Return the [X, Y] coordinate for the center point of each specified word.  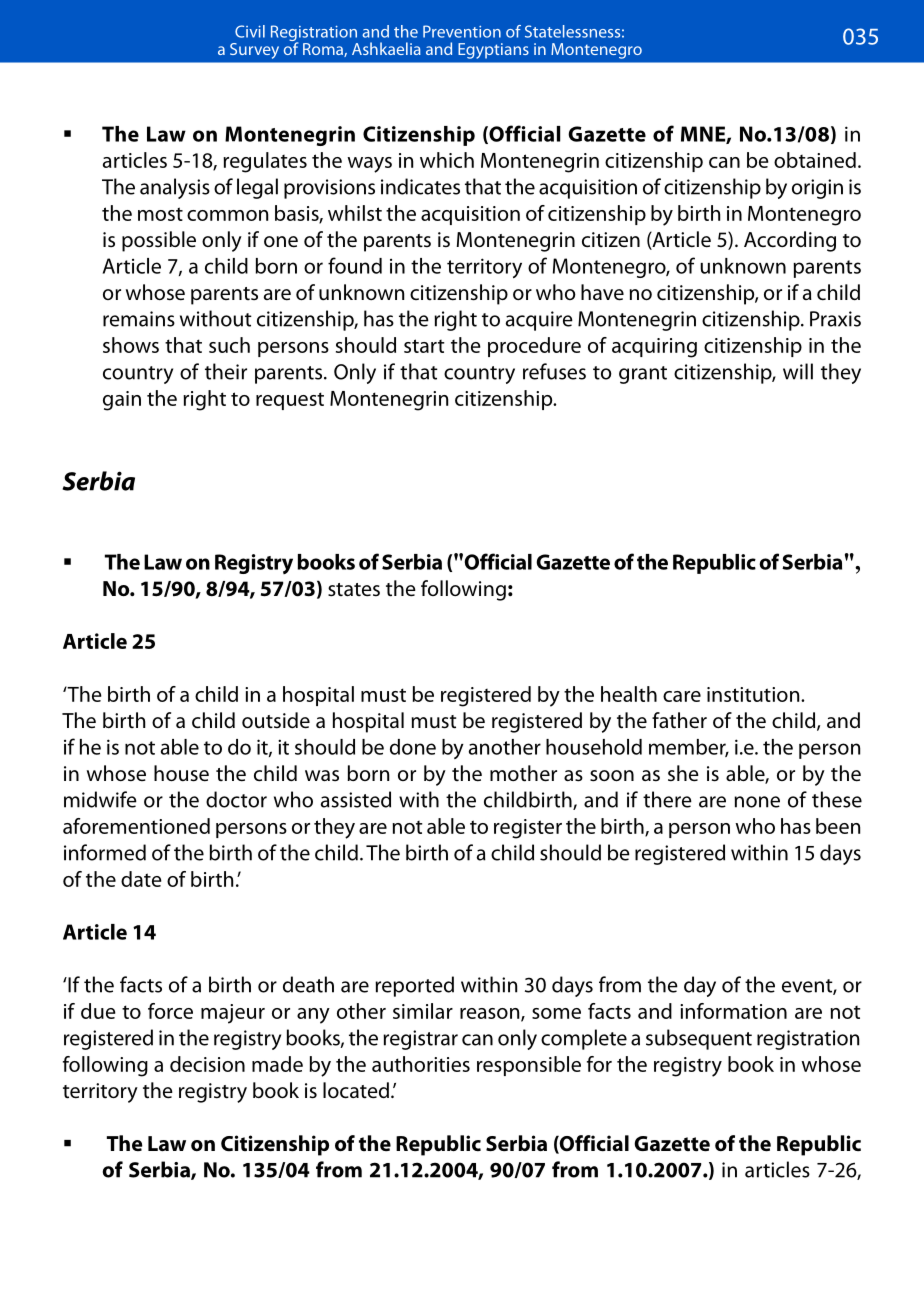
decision [207, 1064]
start [424, 346]
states [354, 590]
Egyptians [493, 51]
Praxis [835, 319]
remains [139, 319]
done [413, 747]
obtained [815, 160]
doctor [236, 799]
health [629, 694]
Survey [254, 51]
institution [754, 694]
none [757, 802]
